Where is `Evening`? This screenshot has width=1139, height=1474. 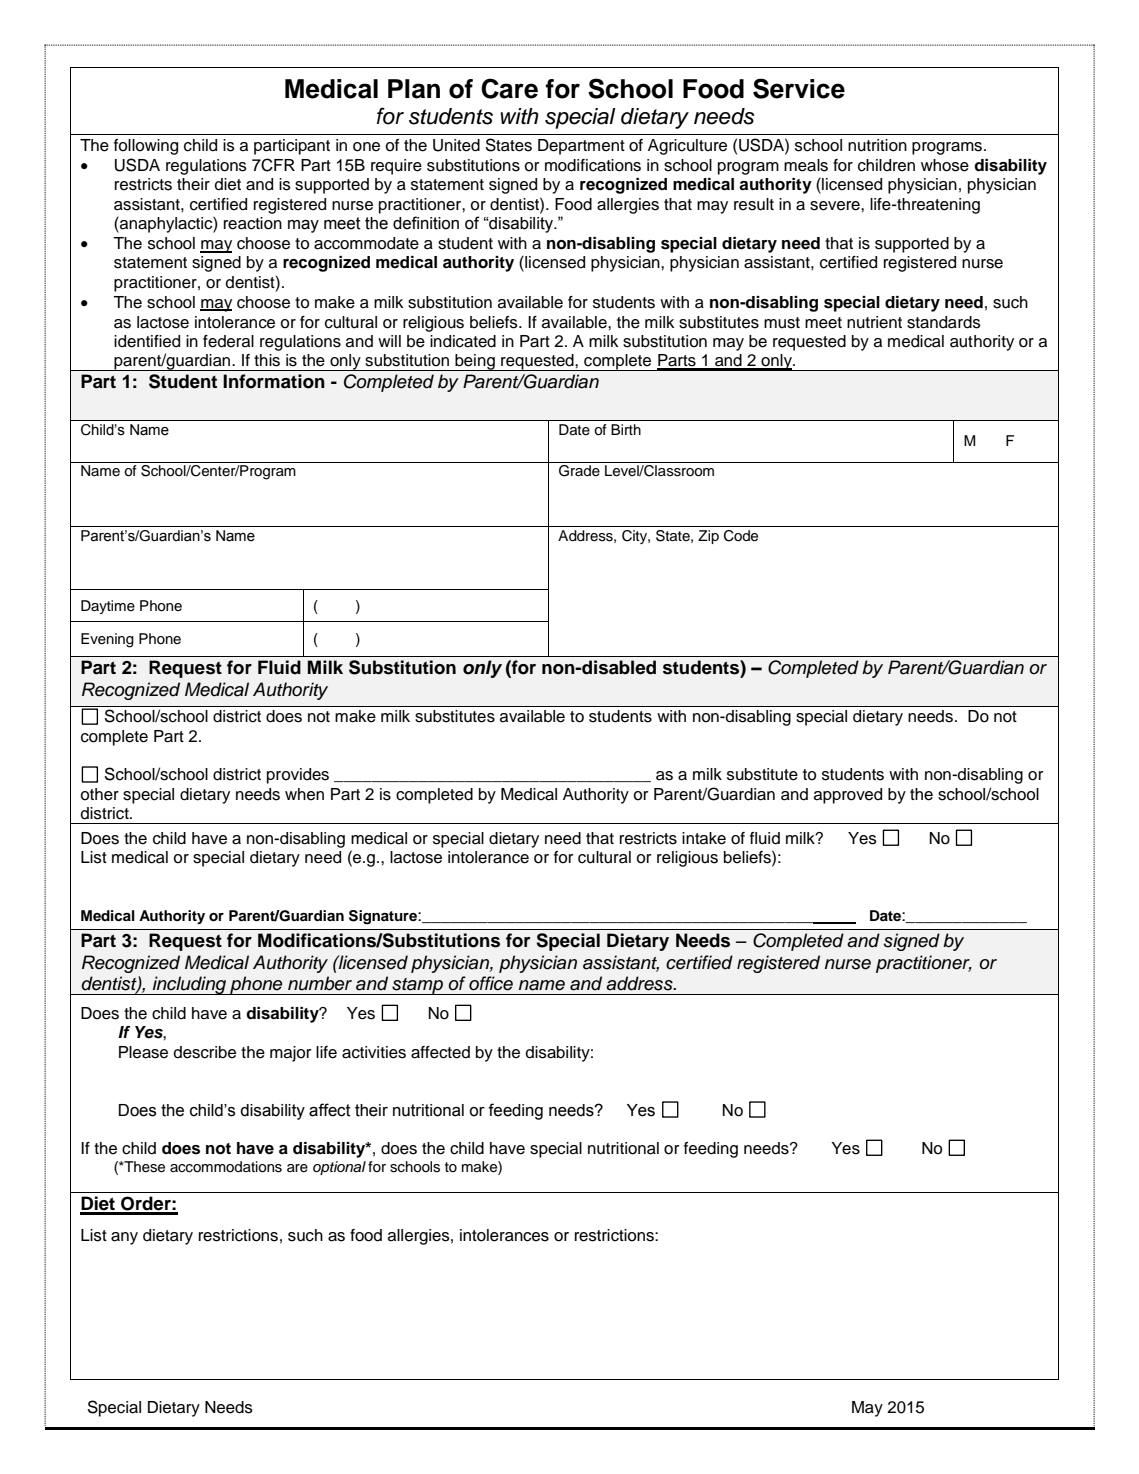
Evening is located at coordinates (107, 640).
